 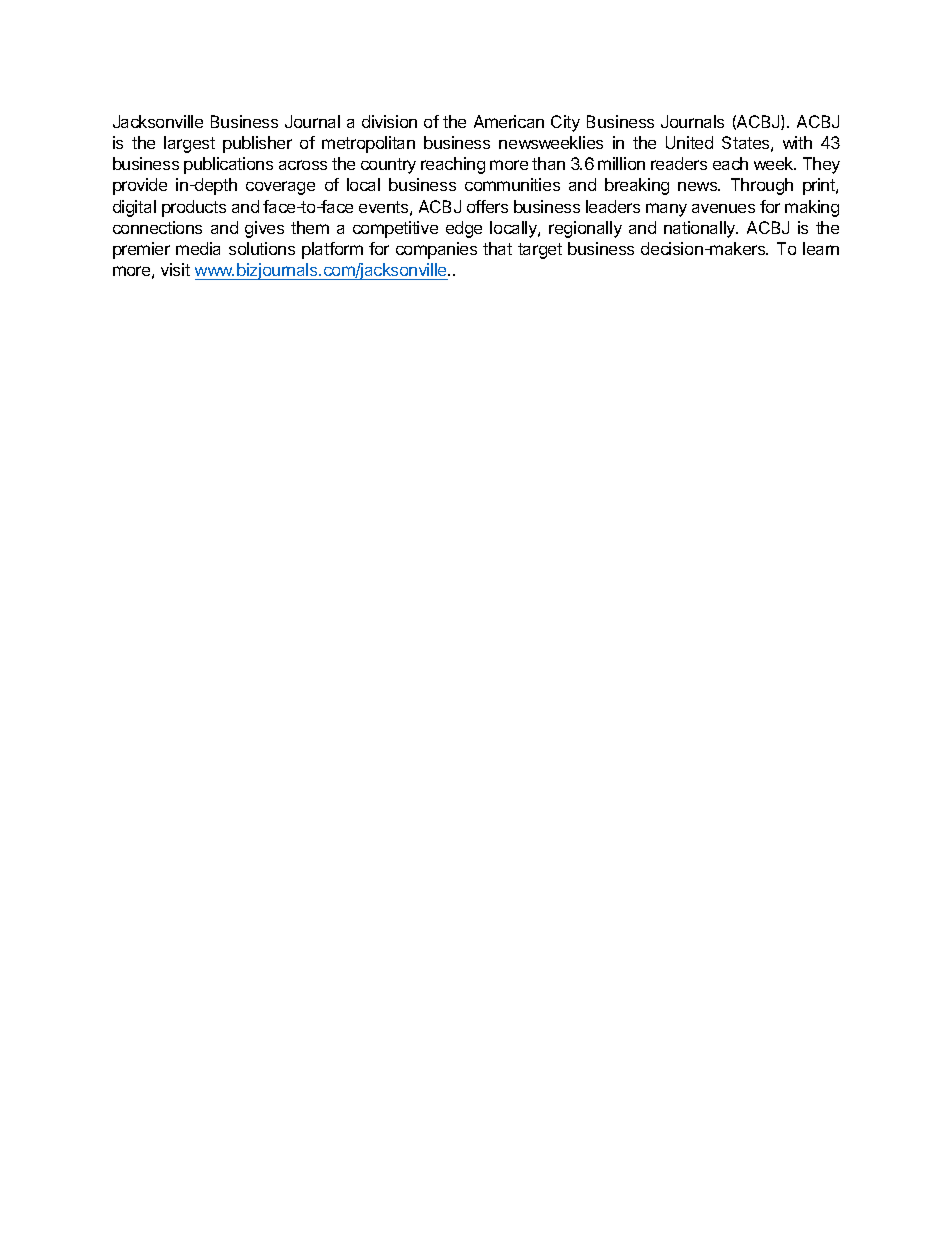 What do you see at coordinates (388, 166) in the screenshot?
I see `country` at bounding box center [388, 166].
